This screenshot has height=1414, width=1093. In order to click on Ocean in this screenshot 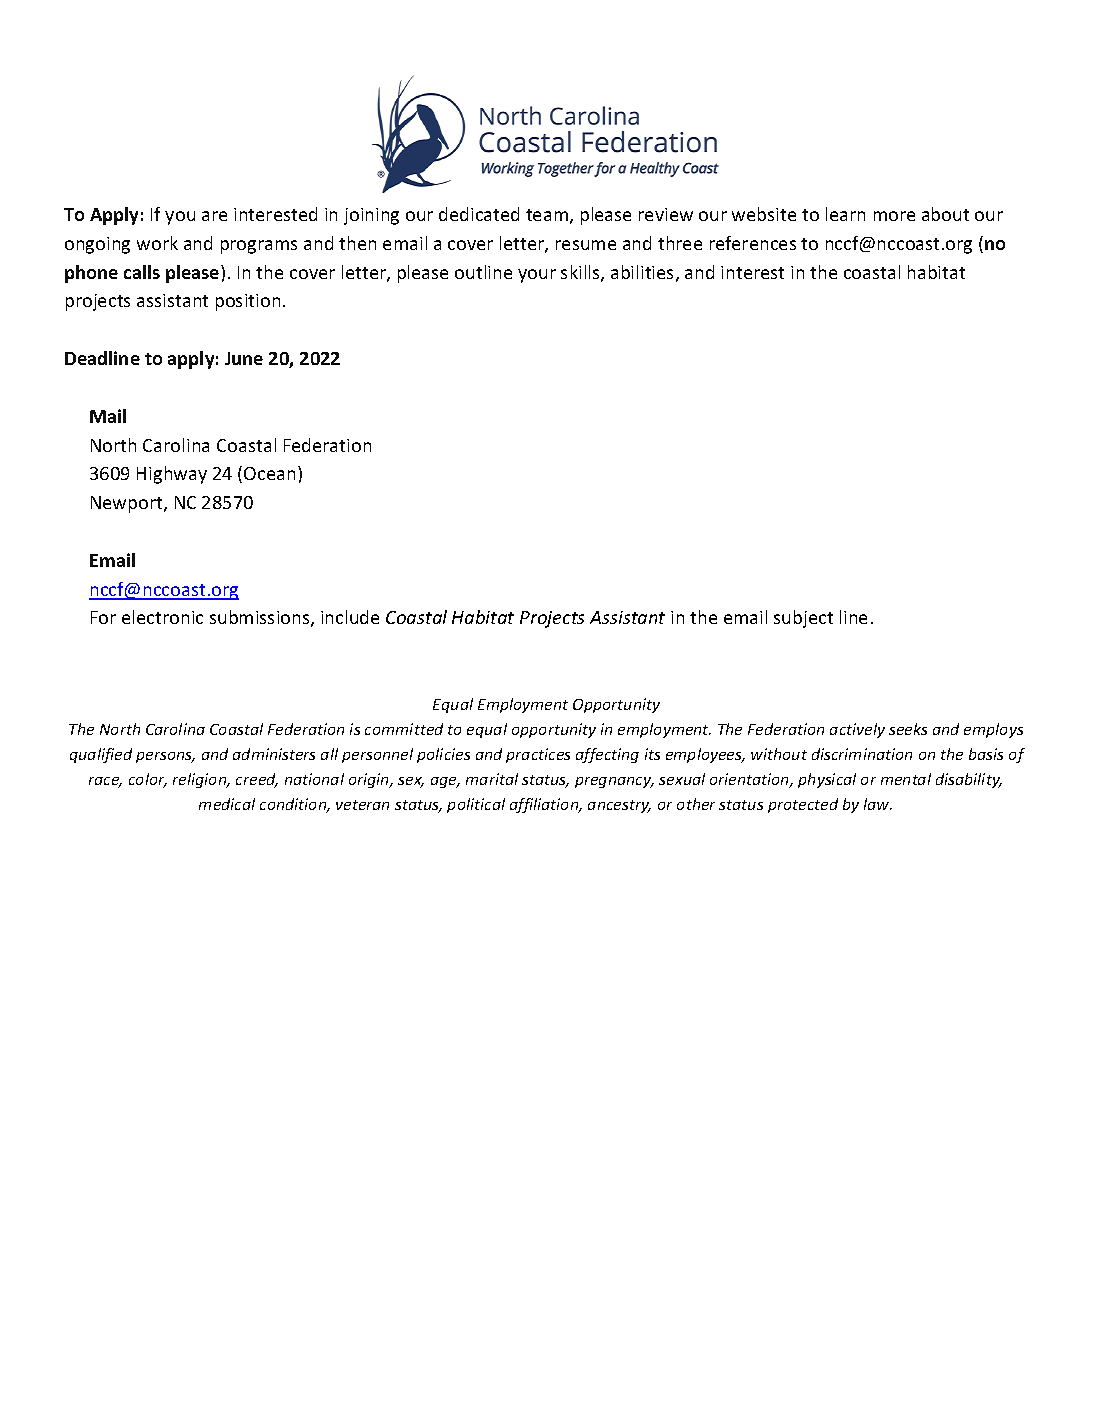, I will do `click(269, 473)`.
